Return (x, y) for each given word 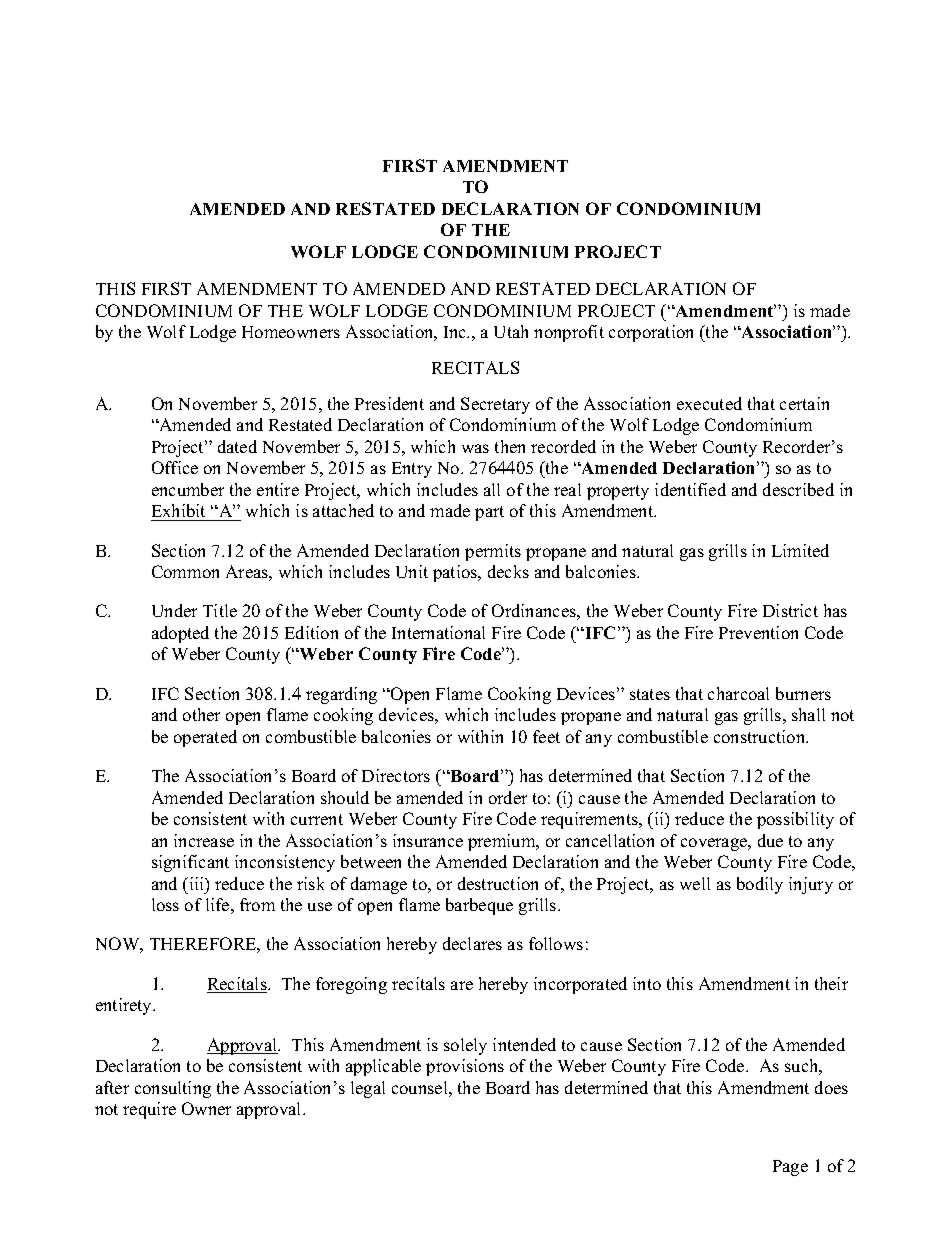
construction (761, 736)
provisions (465, 1067)
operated (205, 738)
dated (237, 446)
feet (546, 736)
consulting (173, 1089)
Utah (511, 331)
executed (709, 403)
